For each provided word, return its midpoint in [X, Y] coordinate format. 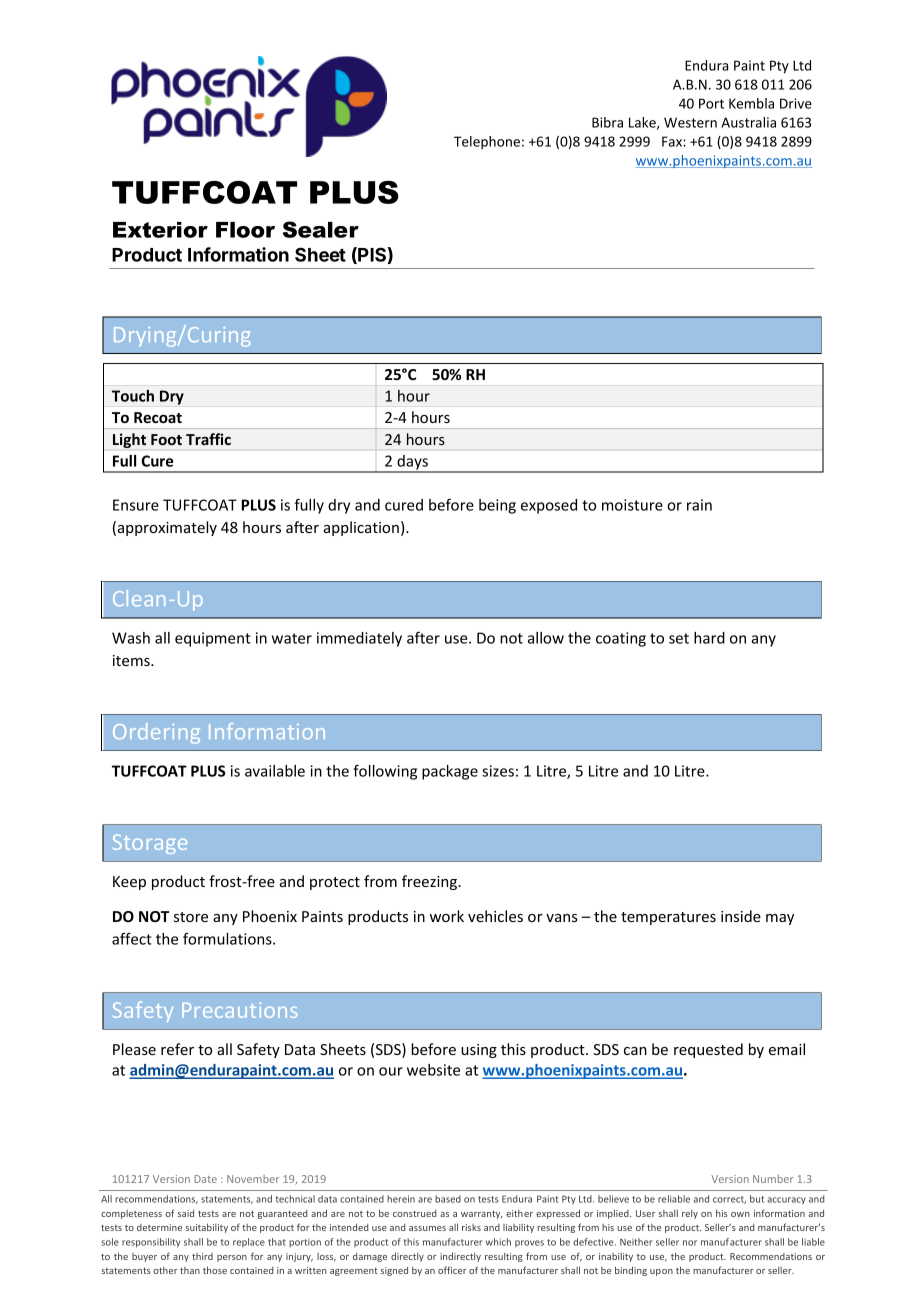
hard [709, 638]
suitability [207, 1228]
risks [471, 1227]
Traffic [208, 439]
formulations [228, 939]
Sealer [321, 229]
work [447, 916]
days [412, 463]
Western [690, 122]
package [450, 772]
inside [741, 916]
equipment [213, 639]
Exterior [160, 230]
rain [699, 505]
